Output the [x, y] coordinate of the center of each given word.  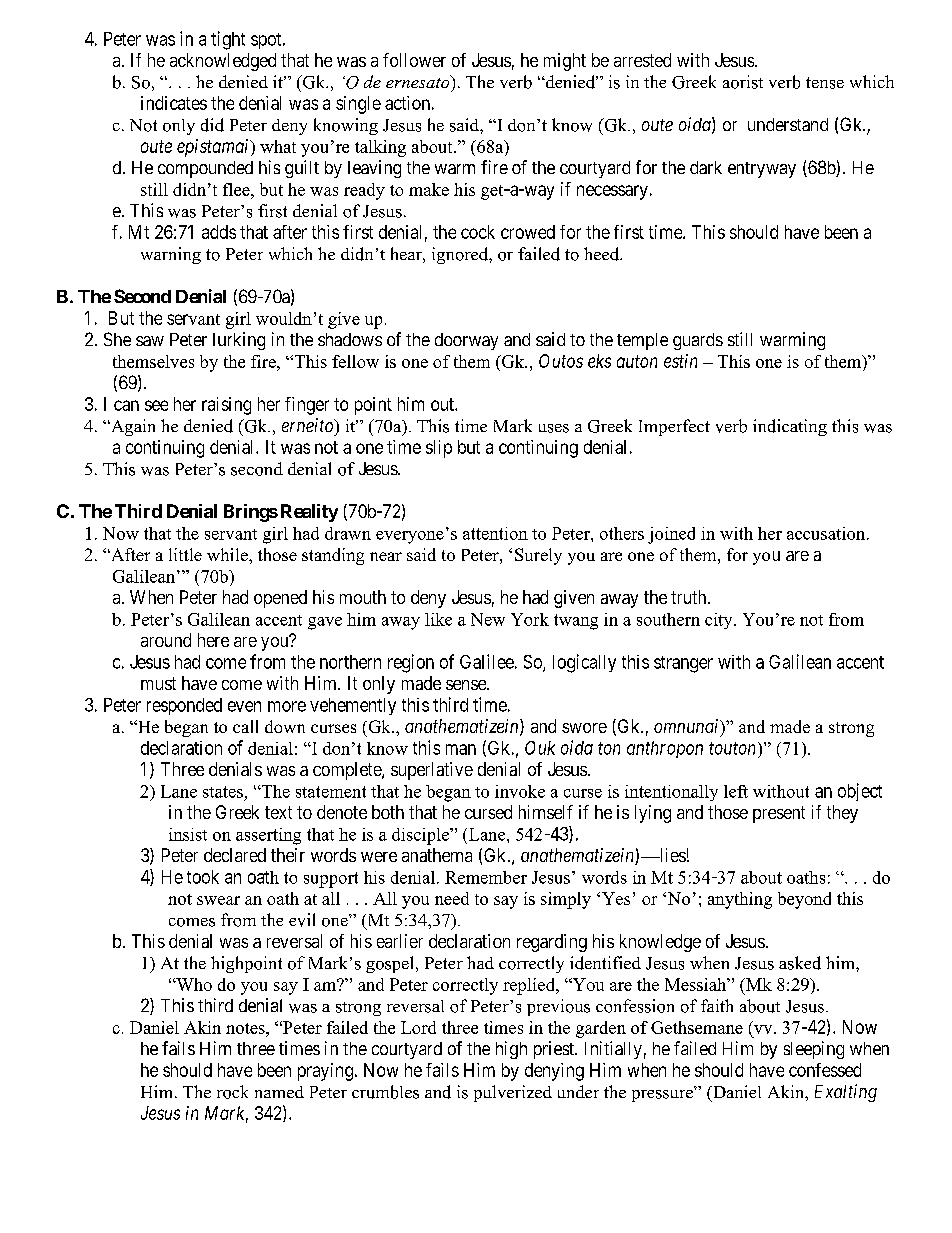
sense [467, 685]
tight [228, 40]
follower [414, 60]
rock [232, 1092]
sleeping [814, 1050]
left [736, 791]
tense [825, 83]
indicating [790, 427]
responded [184, 706]
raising [226, 406]
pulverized [513, 1093]
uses [554, 428]
